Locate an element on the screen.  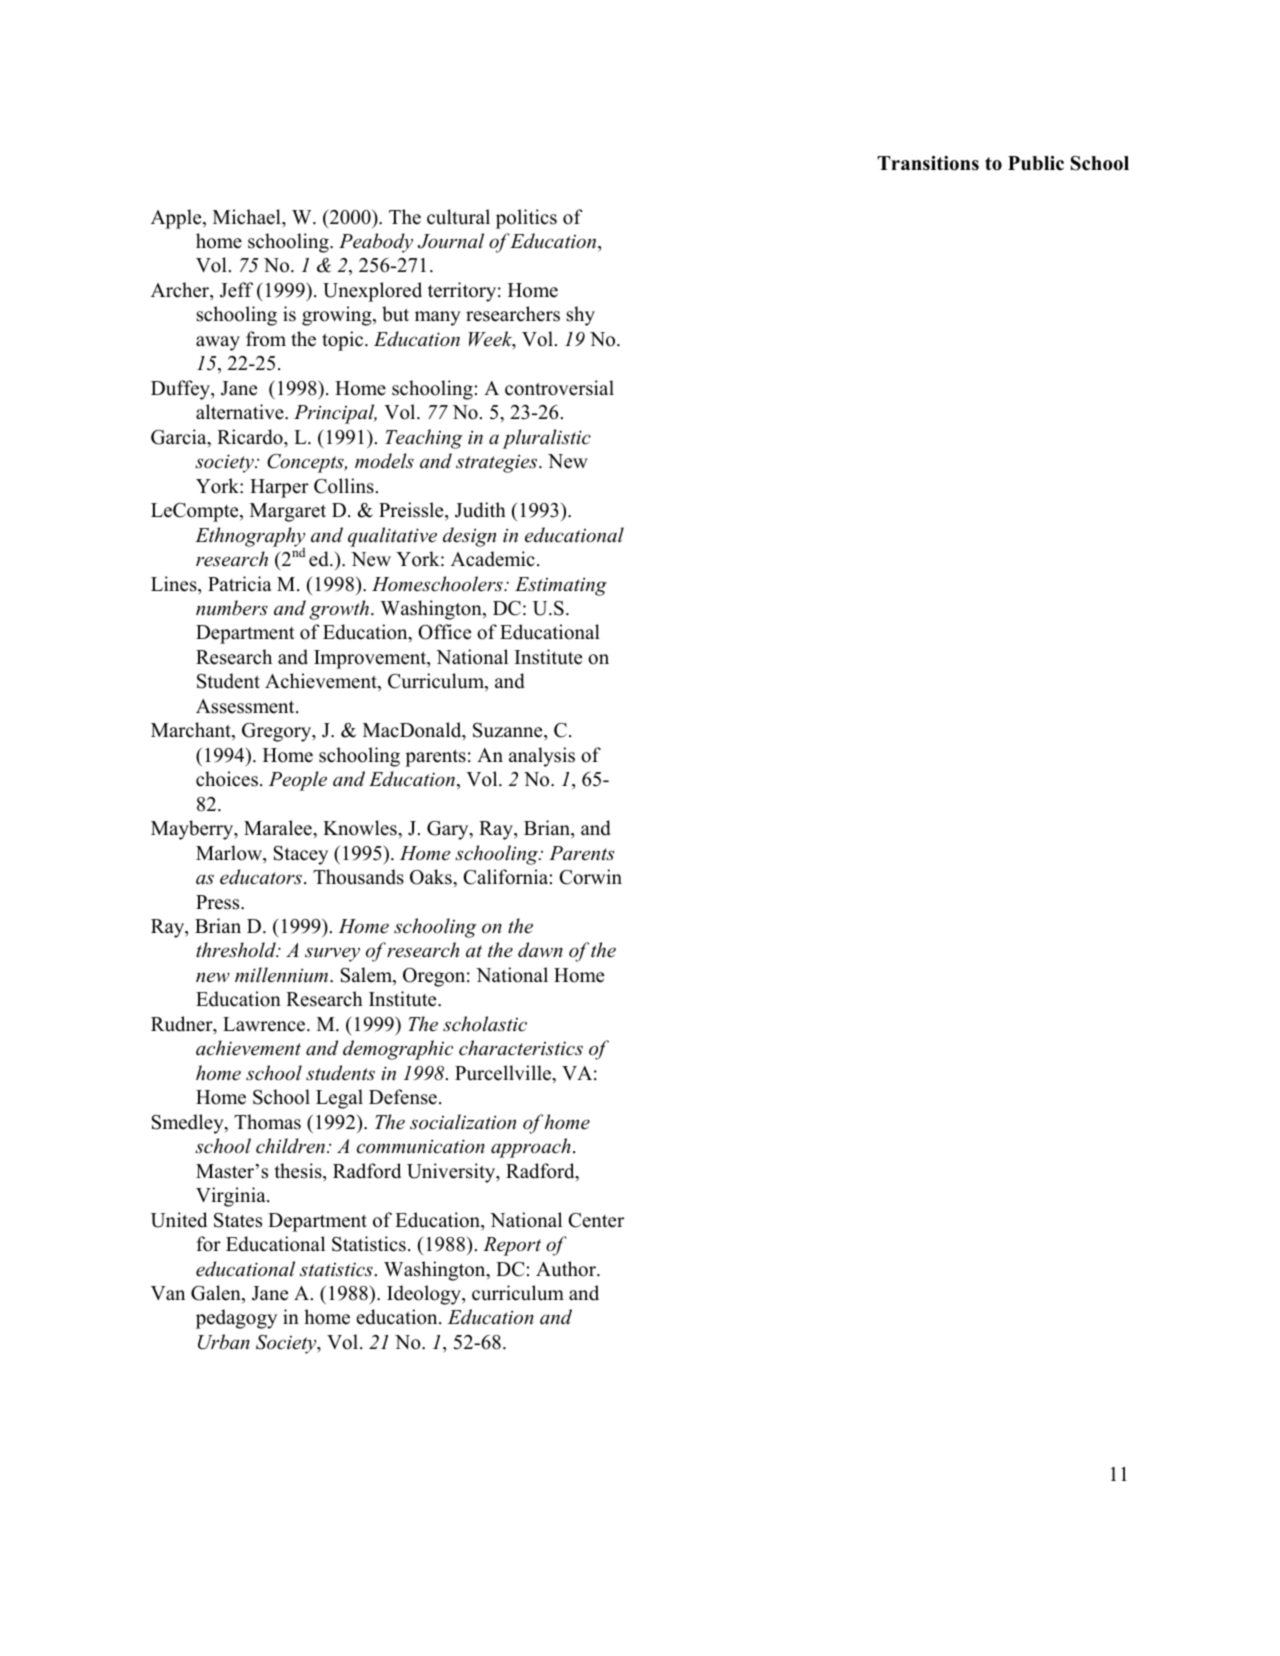
Transitions is located at coordinates (928, 163).
